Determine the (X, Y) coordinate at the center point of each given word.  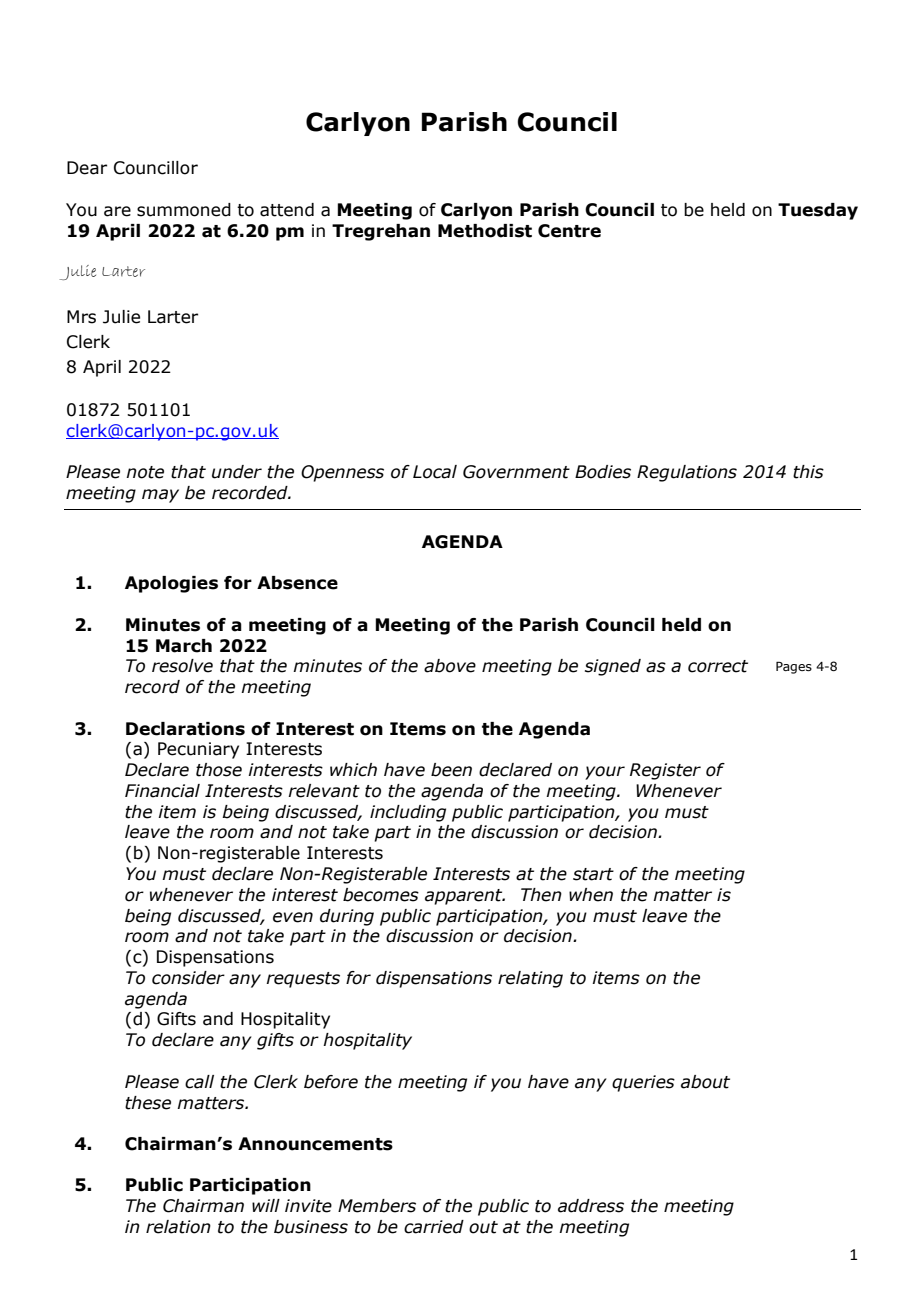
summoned (184, 210)
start (593, 874)
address (591, 1206)
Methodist (485, 231)
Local (435, 472)
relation (178, 1227)
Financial (162, 791)
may (160, 496)
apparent (465, 897)
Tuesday (818, 211)
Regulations (687, 473)
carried (434, 1227)
